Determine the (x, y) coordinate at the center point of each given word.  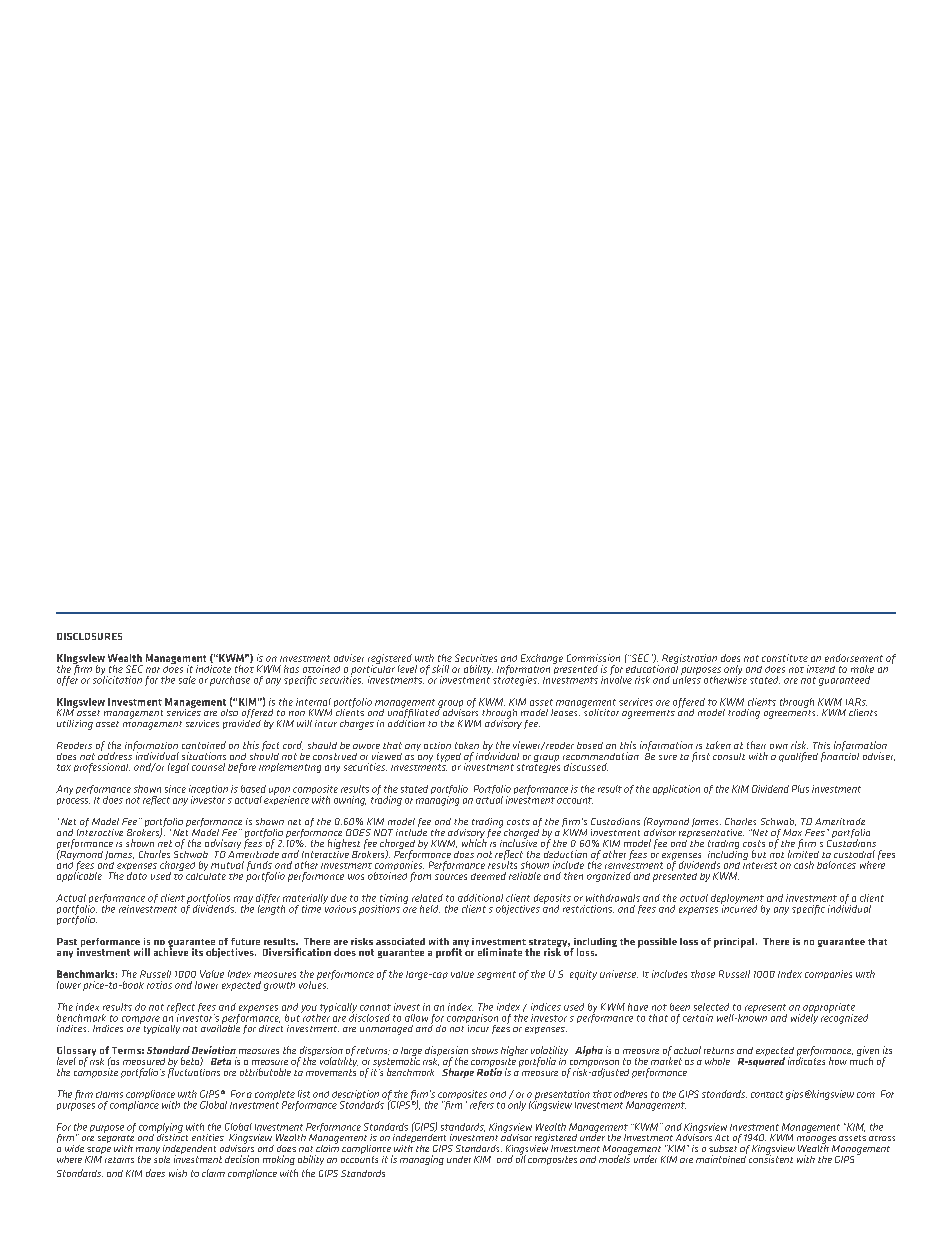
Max (792, 832)
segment (496, 975)
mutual (227, 865)
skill (440, 669)
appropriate (829, 1009)
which (475, 842)
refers (482, 1105)
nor (153, 670)
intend (821, 669)
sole (162, 1158)
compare (141, 1021)
